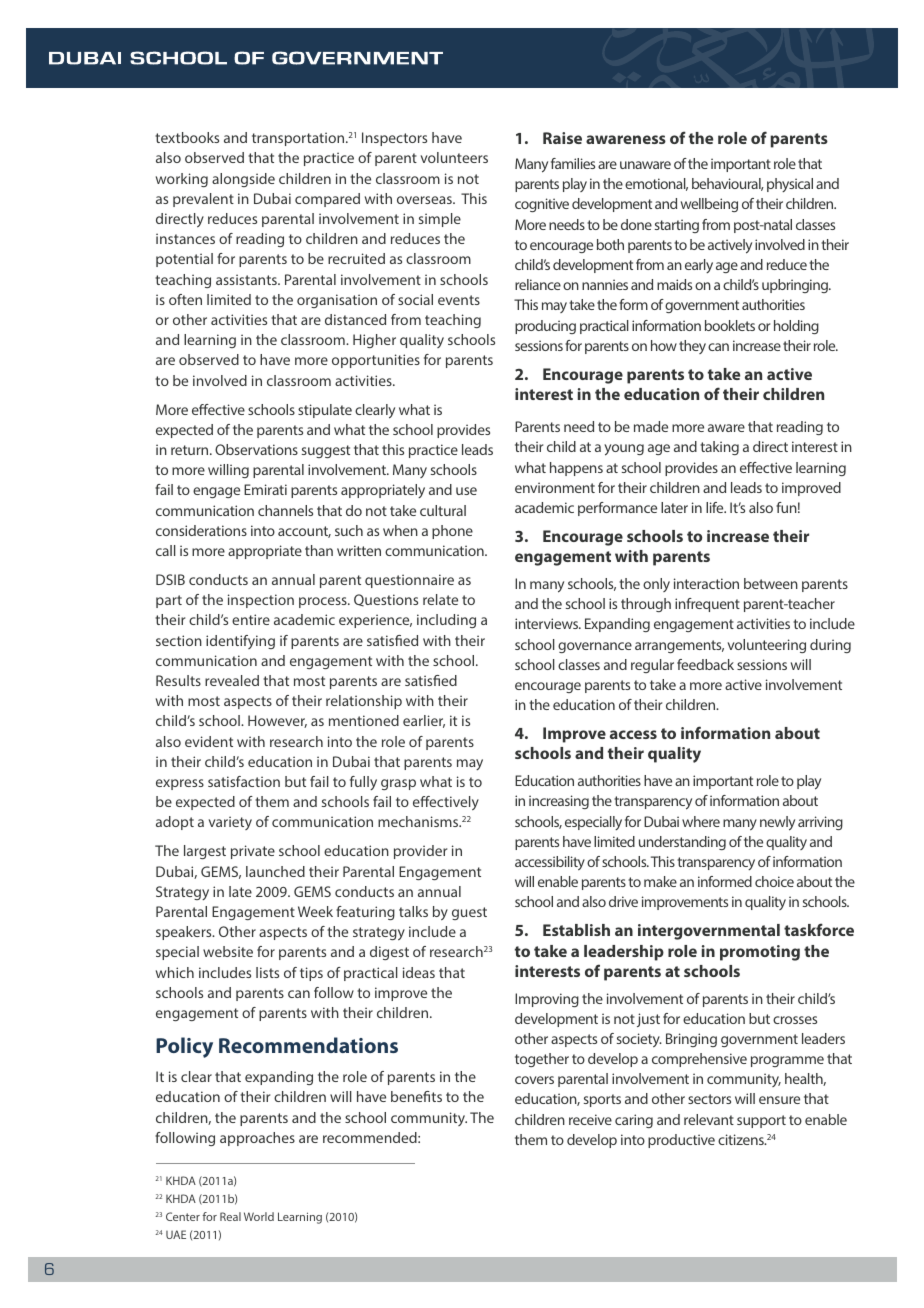 The image size is (924, 1308). I want to click on volunteers, so click(454, 157).
